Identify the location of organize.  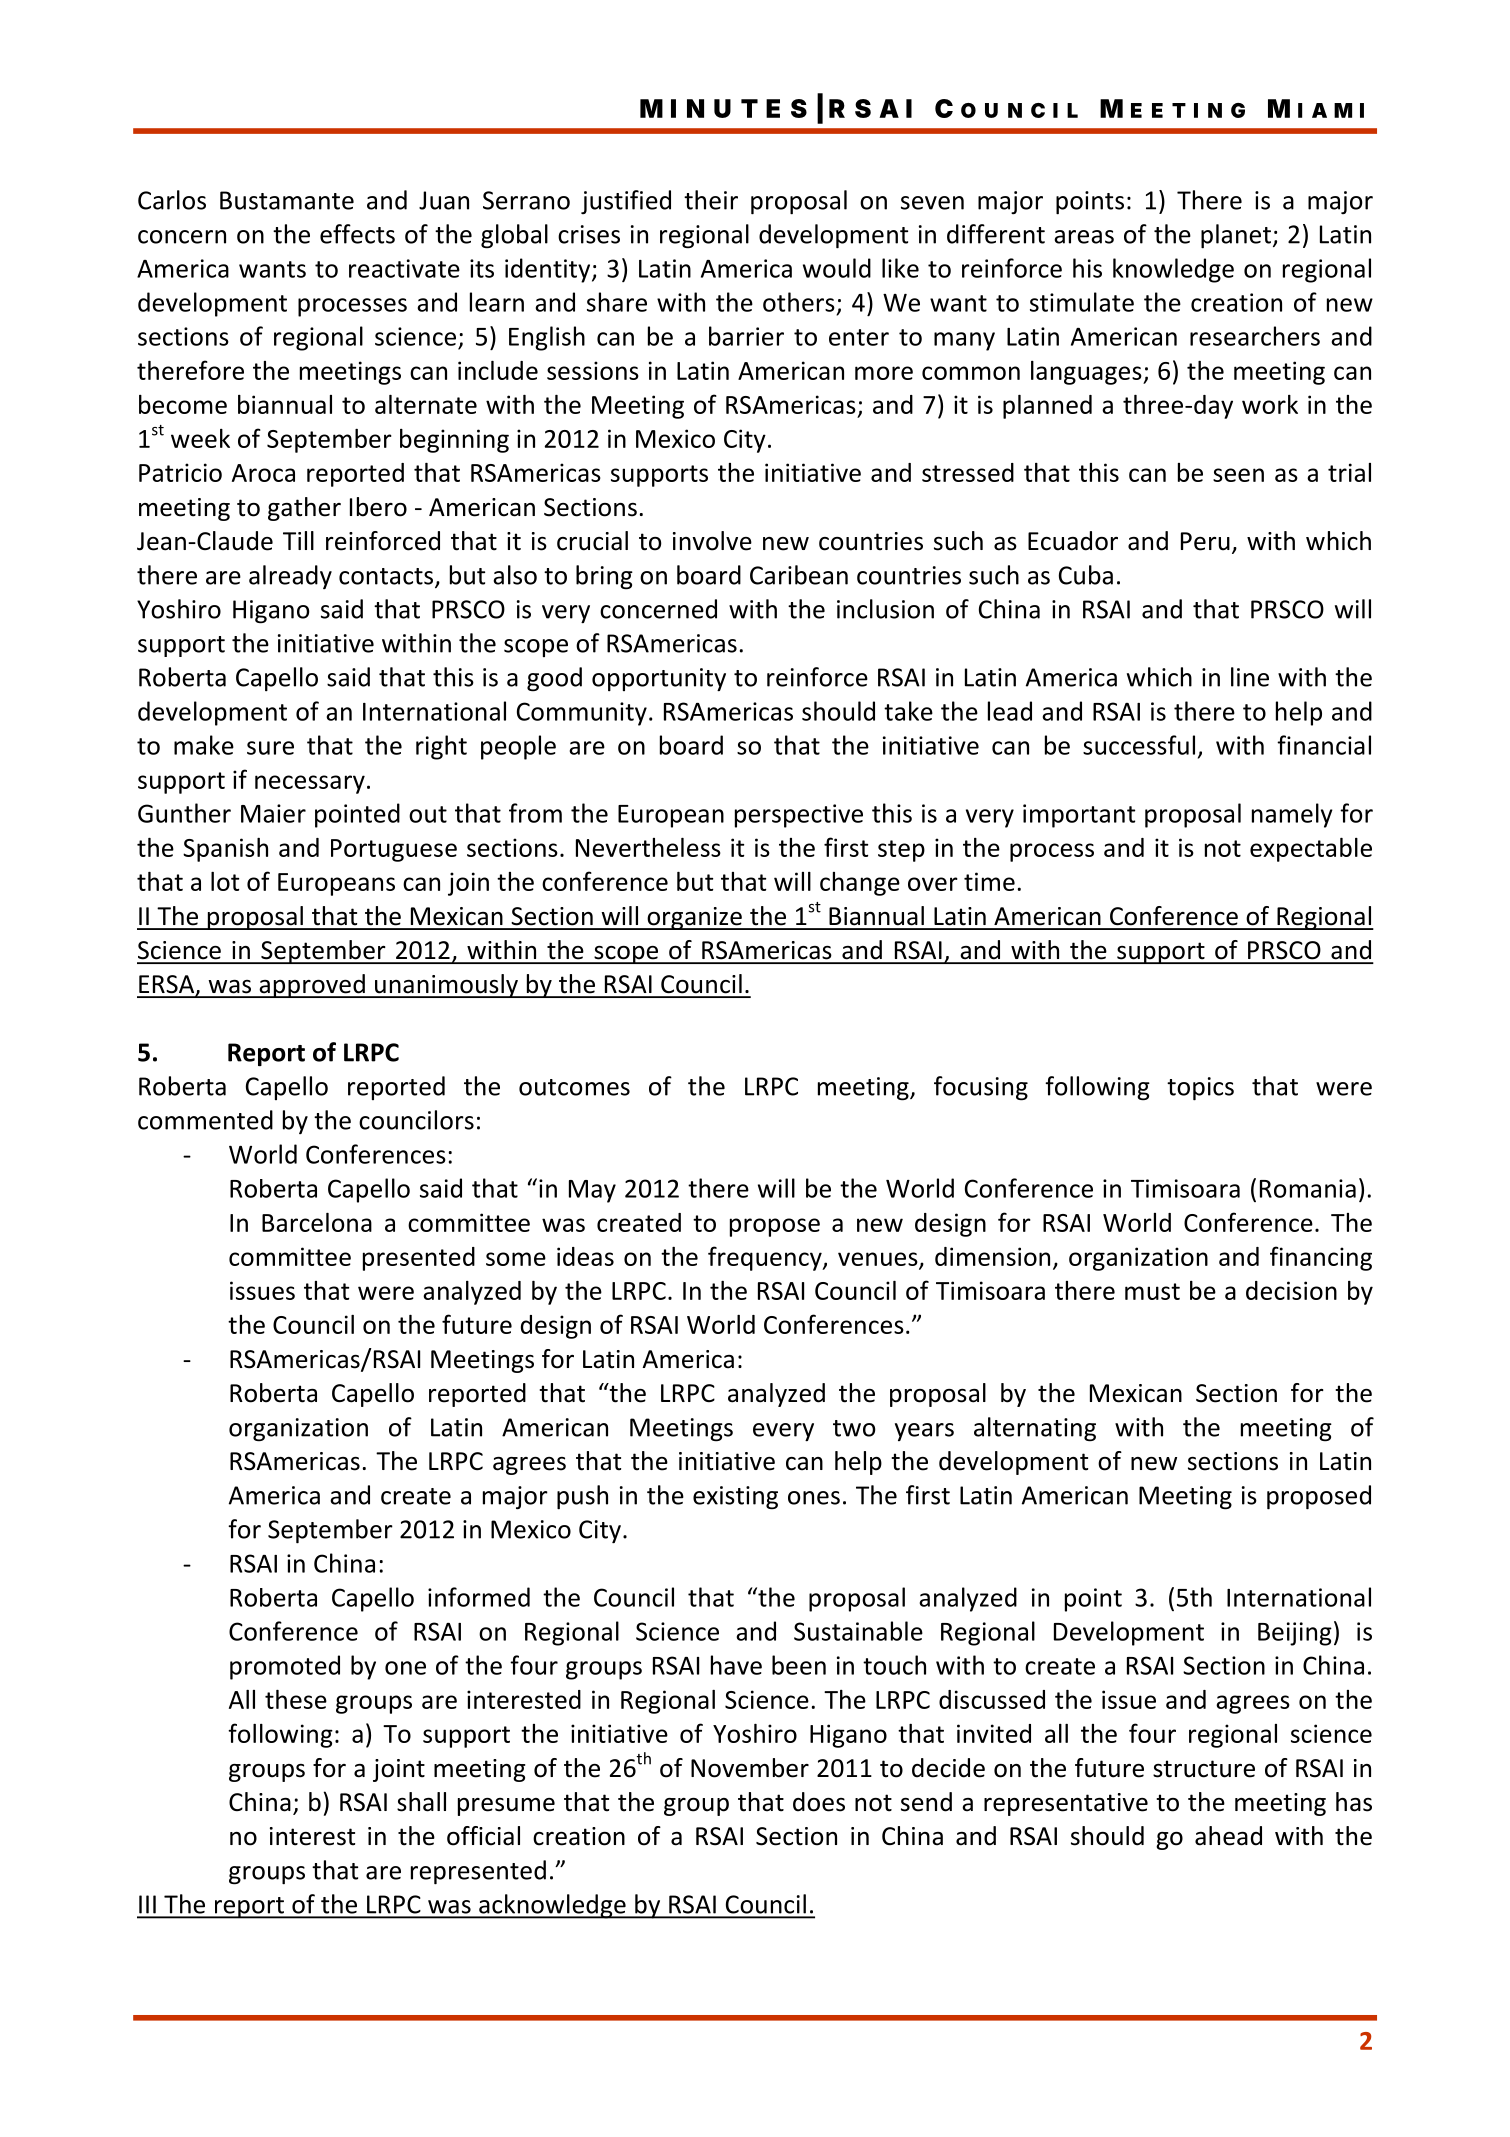
(694, 918).
